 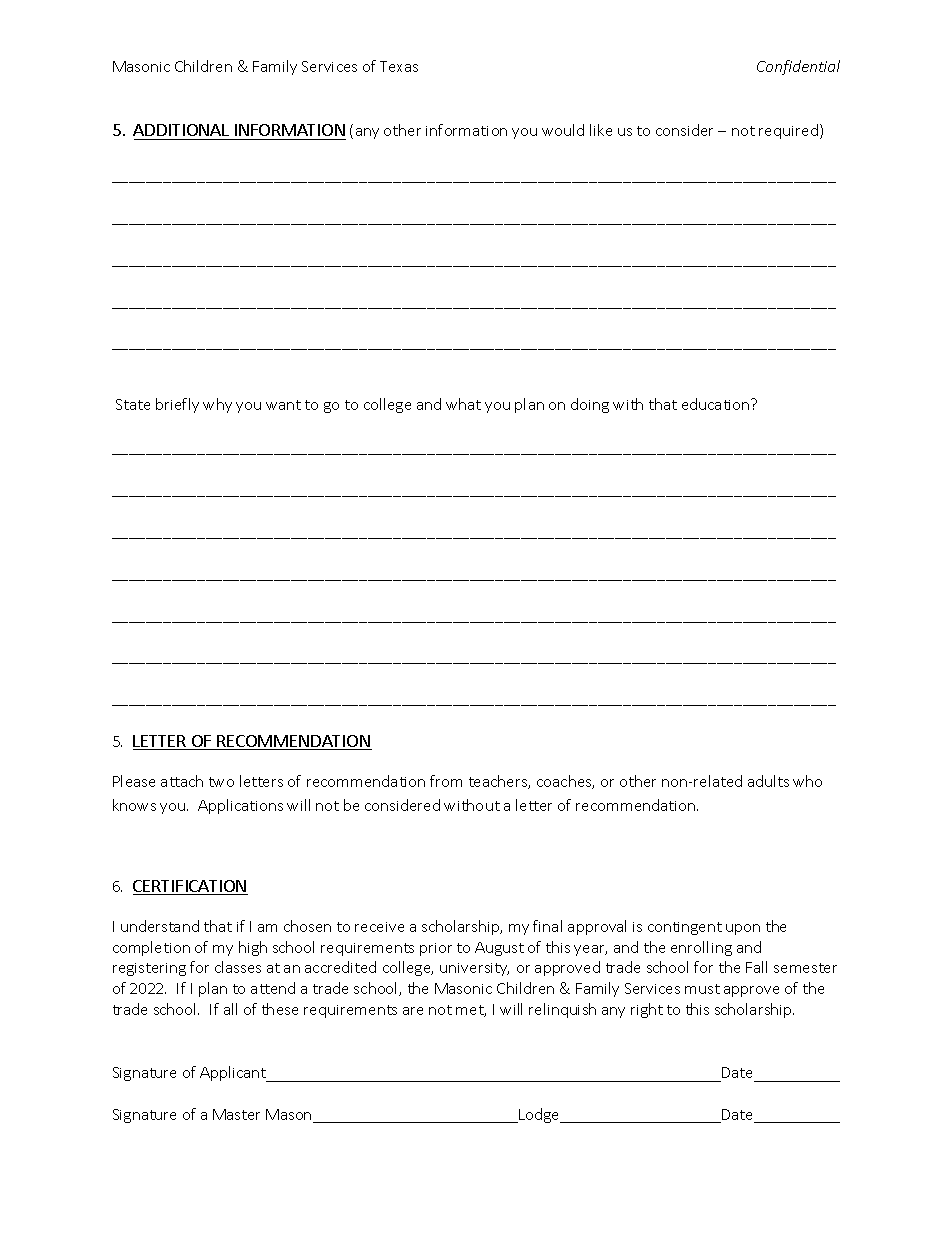 I want to click on Applicant, so click(x=234, y=1074).
